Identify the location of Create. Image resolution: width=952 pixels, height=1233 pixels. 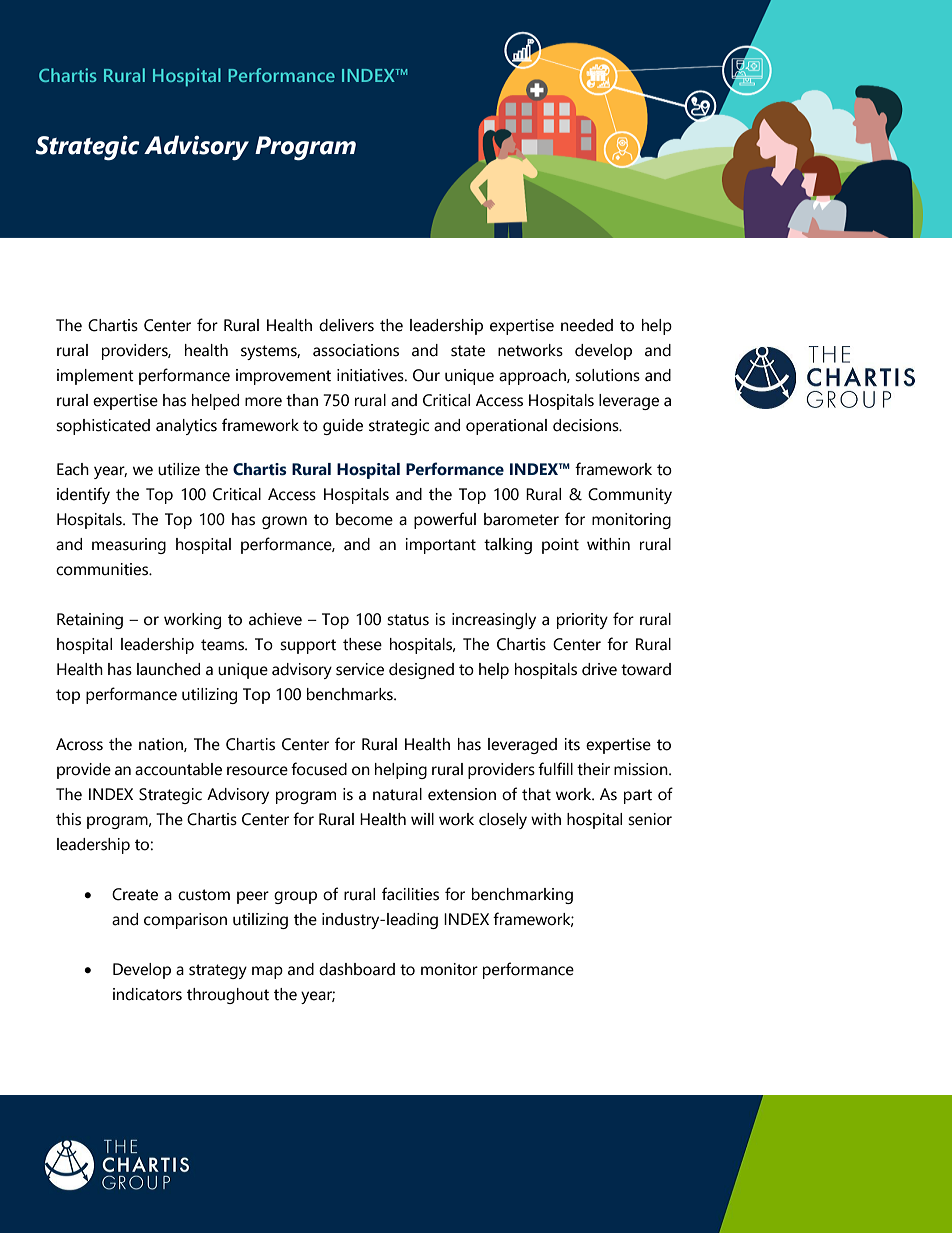
(135, 894).
